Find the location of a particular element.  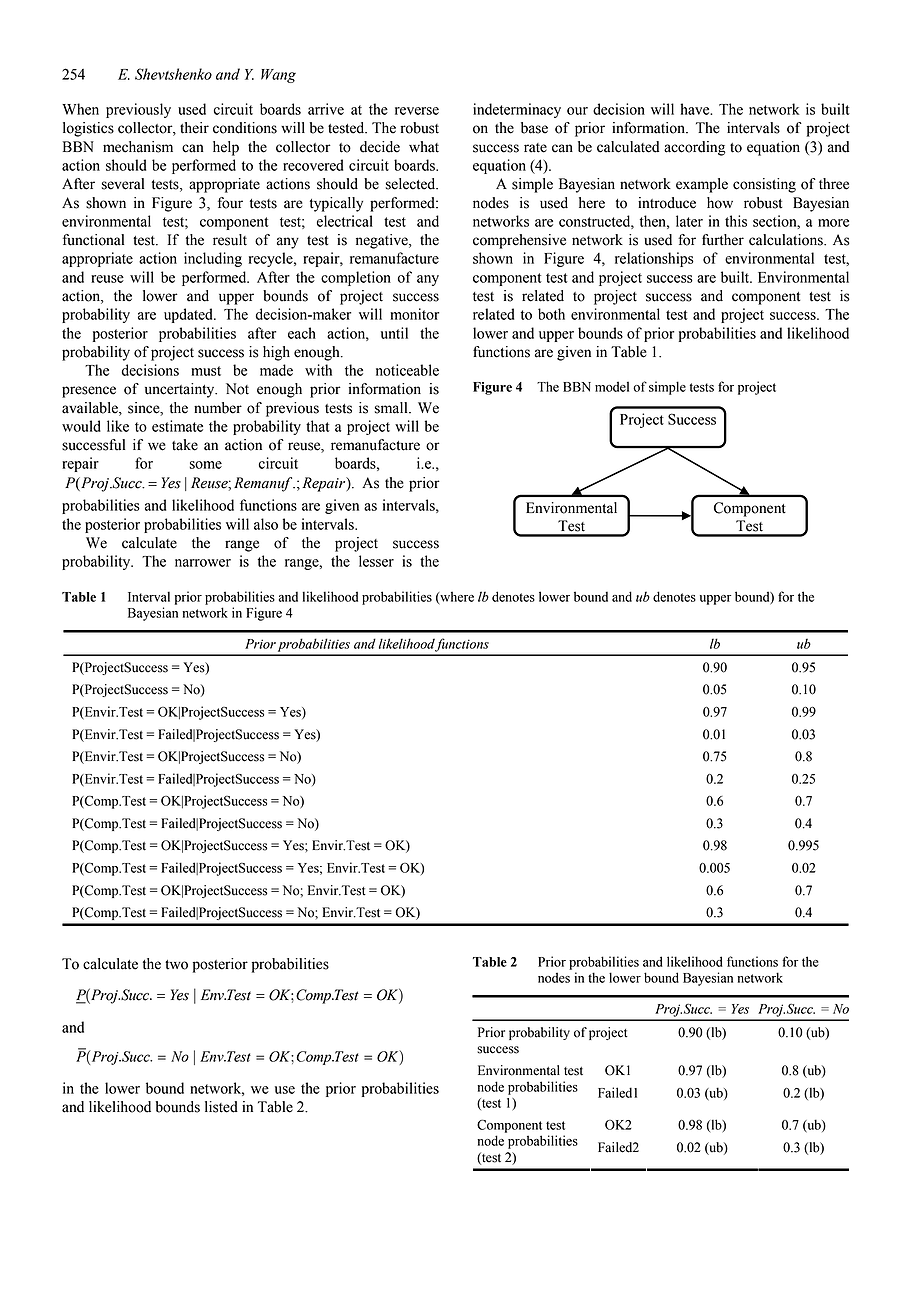

narrower is located at coordinates (203, 563).
